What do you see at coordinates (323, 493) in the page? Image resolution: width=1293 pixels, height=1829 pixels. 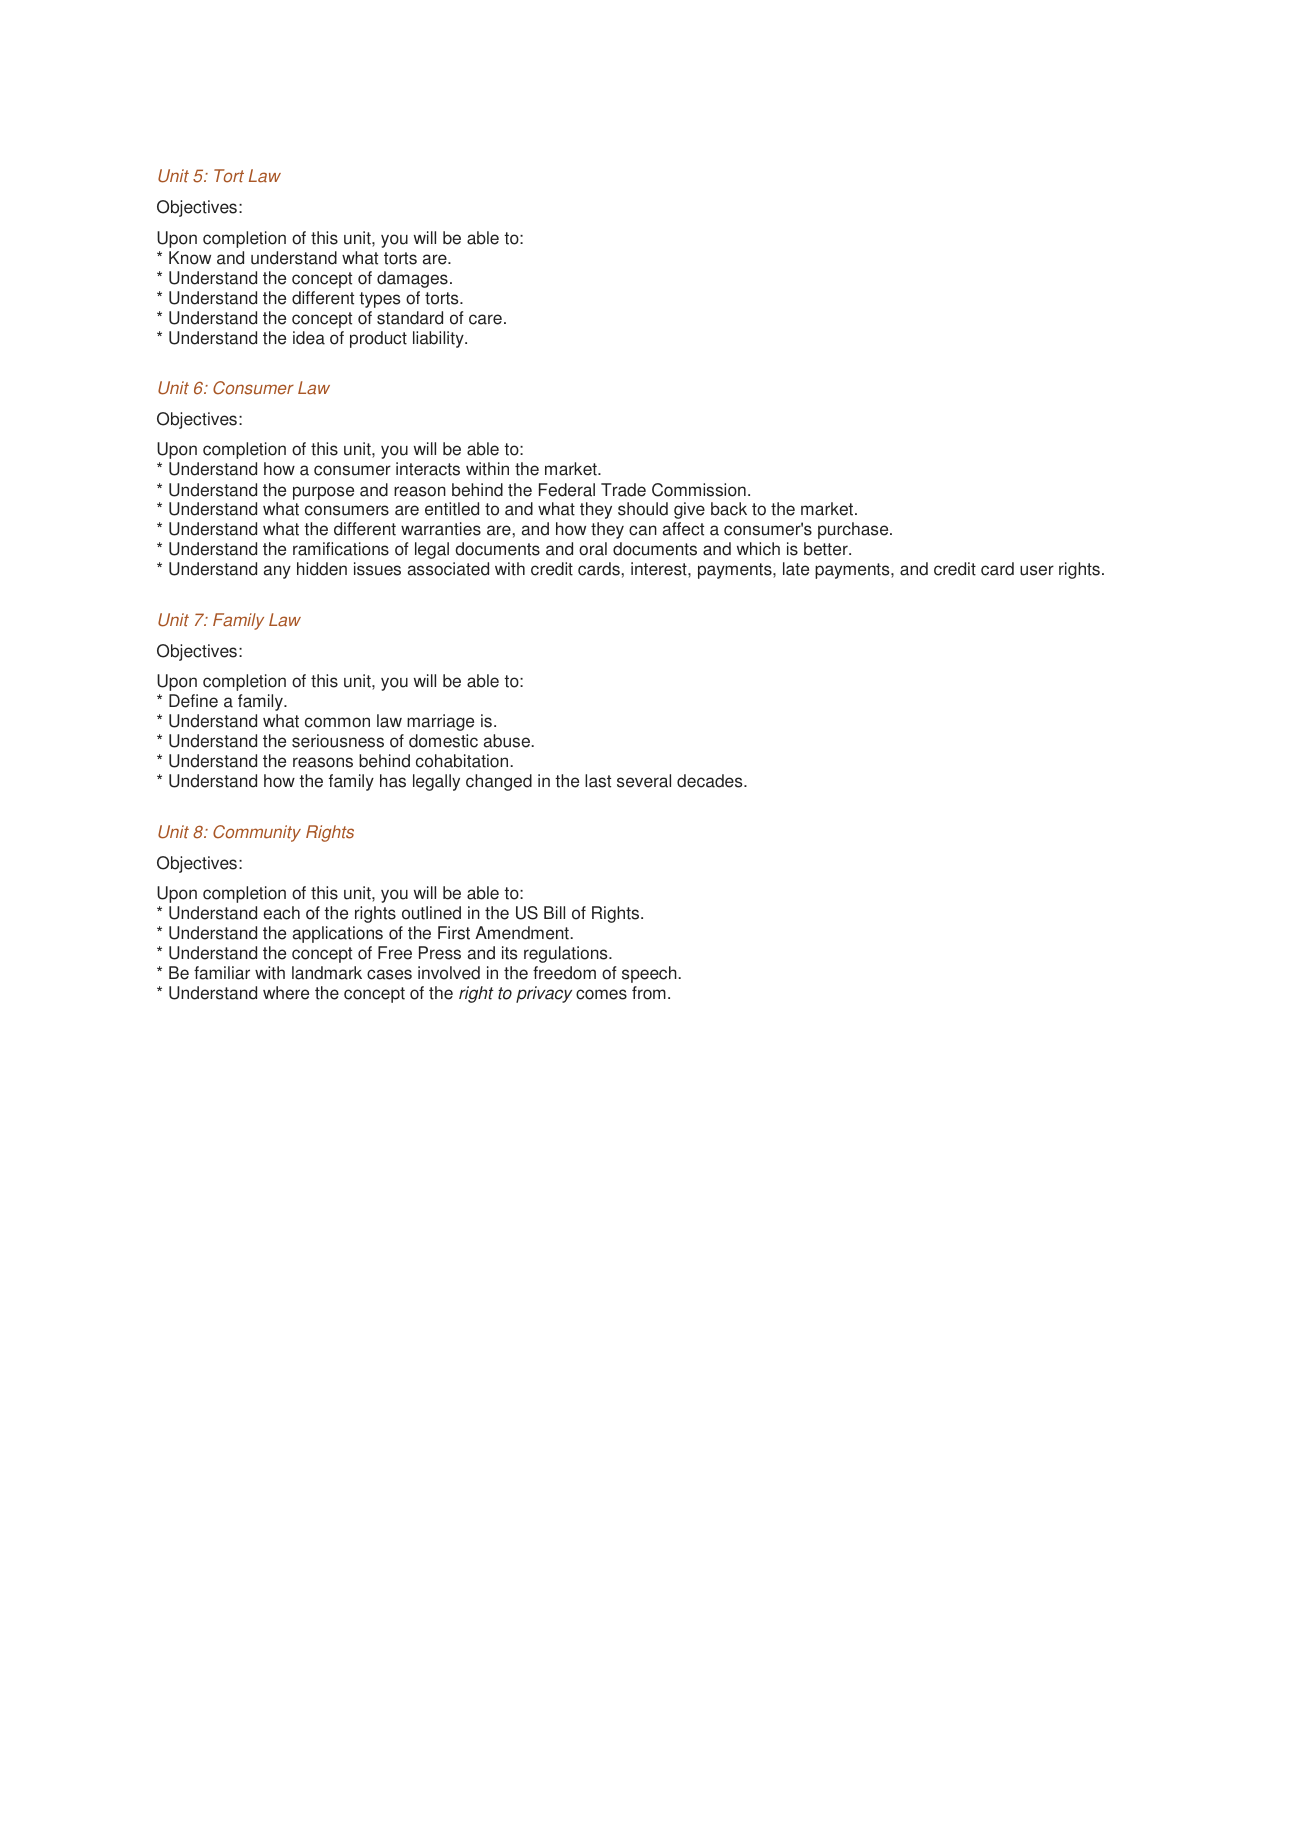 I see `purpose` at bounding box center [323, 493].
